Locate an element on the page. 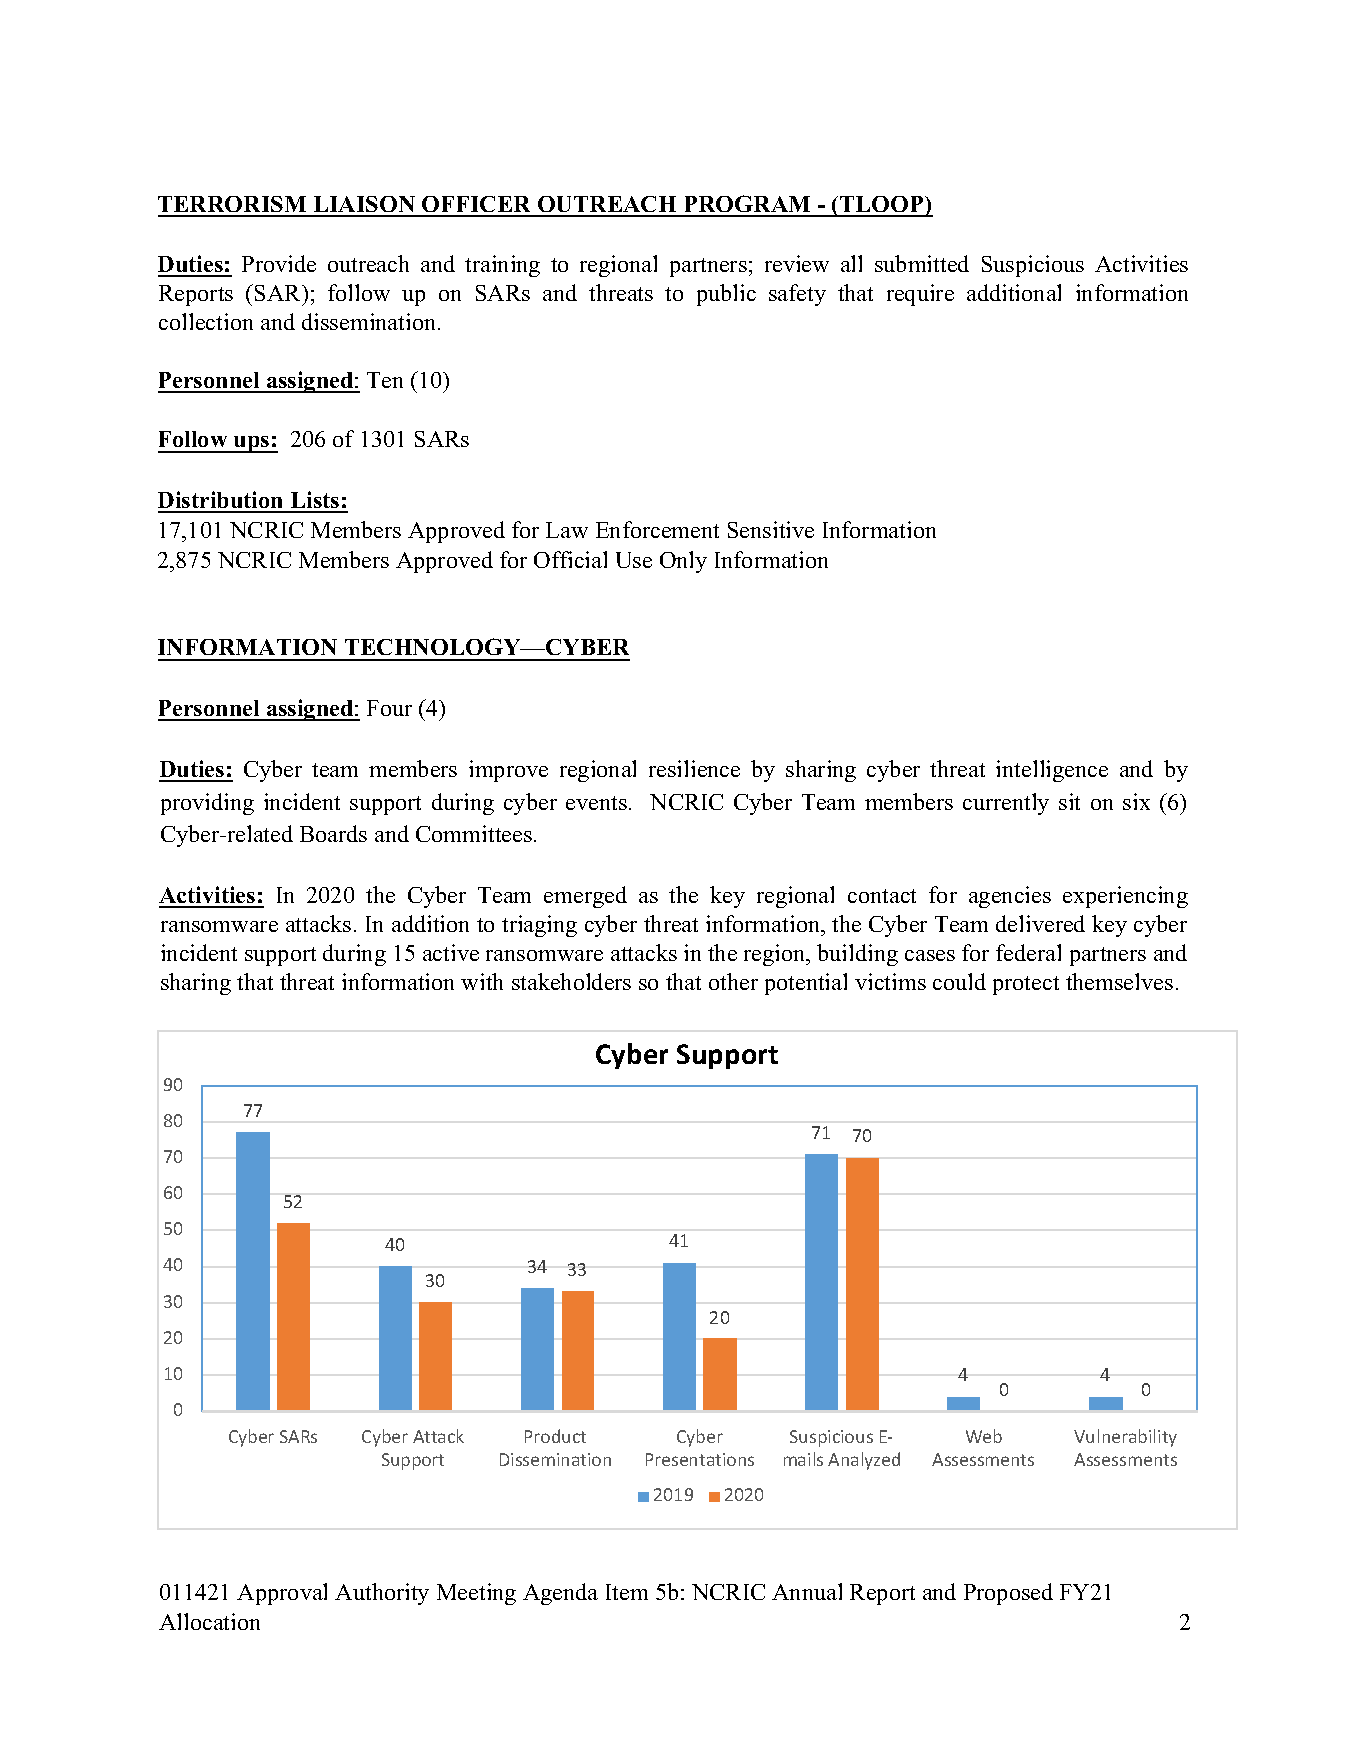 This image has width=1350, height=1747. other is located at coordinates (733, 981).
